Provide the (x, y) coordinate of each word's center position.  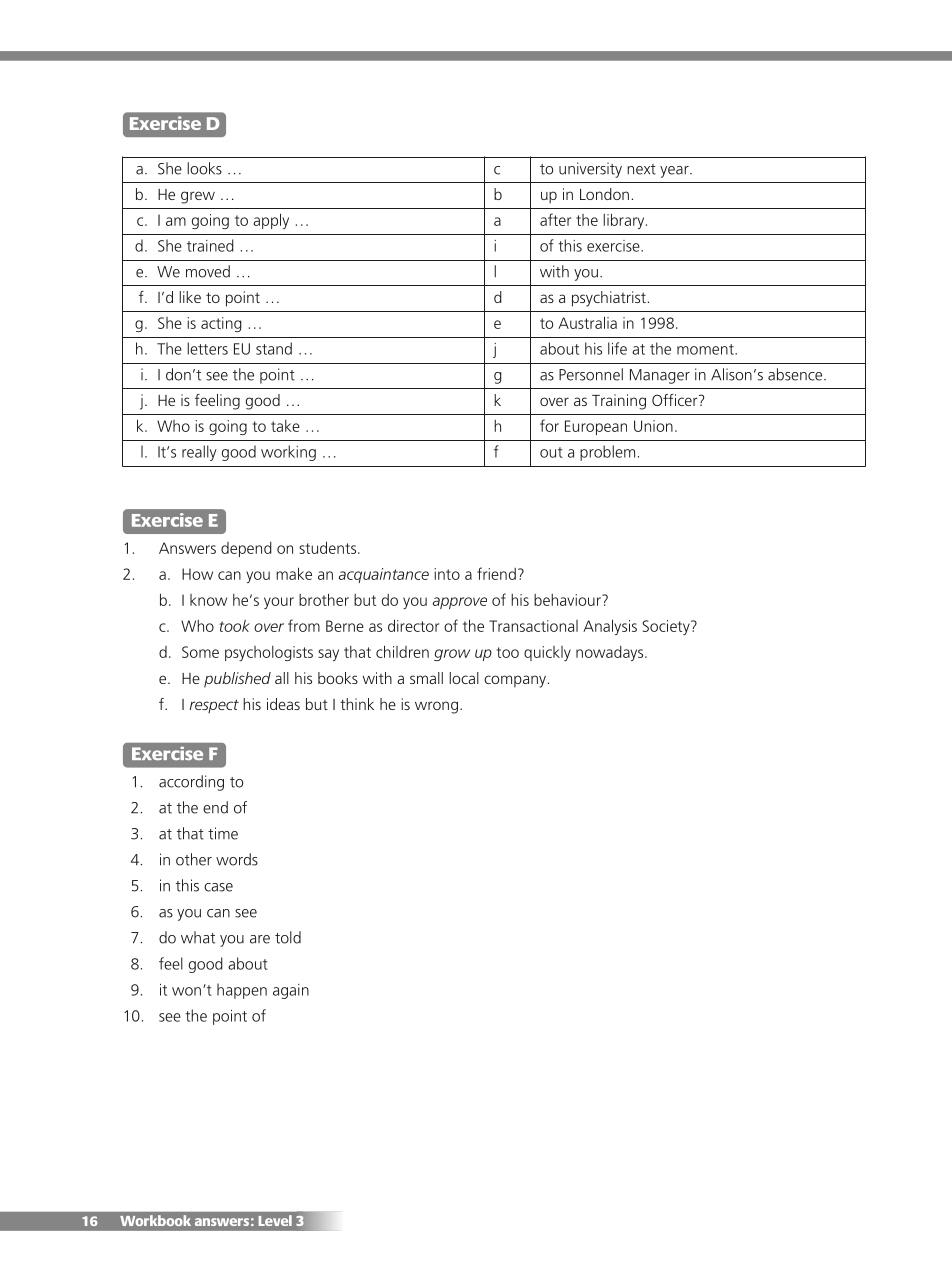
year (675, 172)
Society (667, 627)
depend (246, 549)
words (237, 859)
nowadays (611, 653)
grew (198, 197)
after (555, 219)
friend (496, 573)
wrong (436, 707)
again (291, 991)
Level (275, 1220)
